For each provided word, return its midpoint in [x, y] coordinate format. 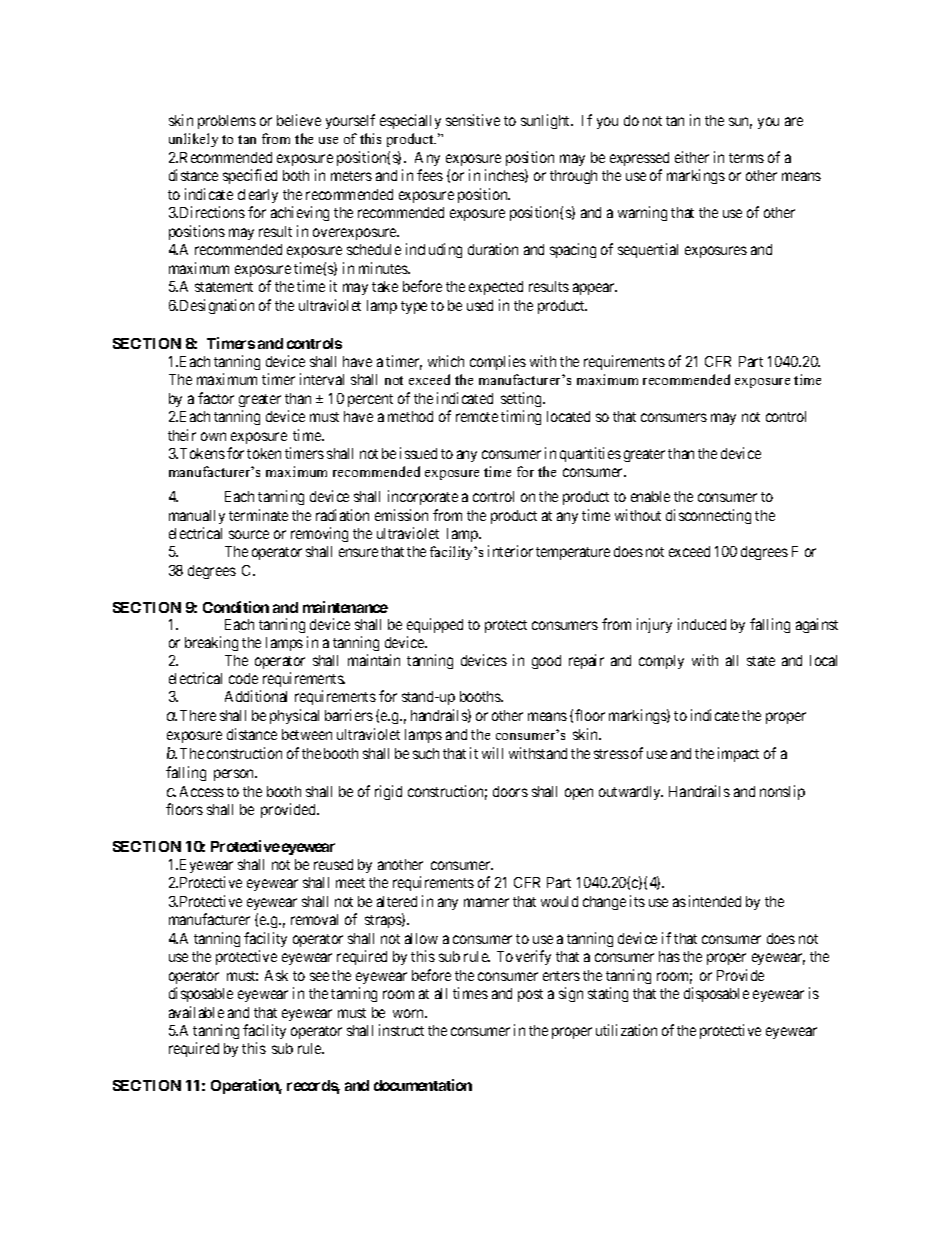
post [530, 995]
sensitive [473, 120]
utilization [626, 1030]
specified [250, 176]
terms [746, 158]
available [196, 1012]
